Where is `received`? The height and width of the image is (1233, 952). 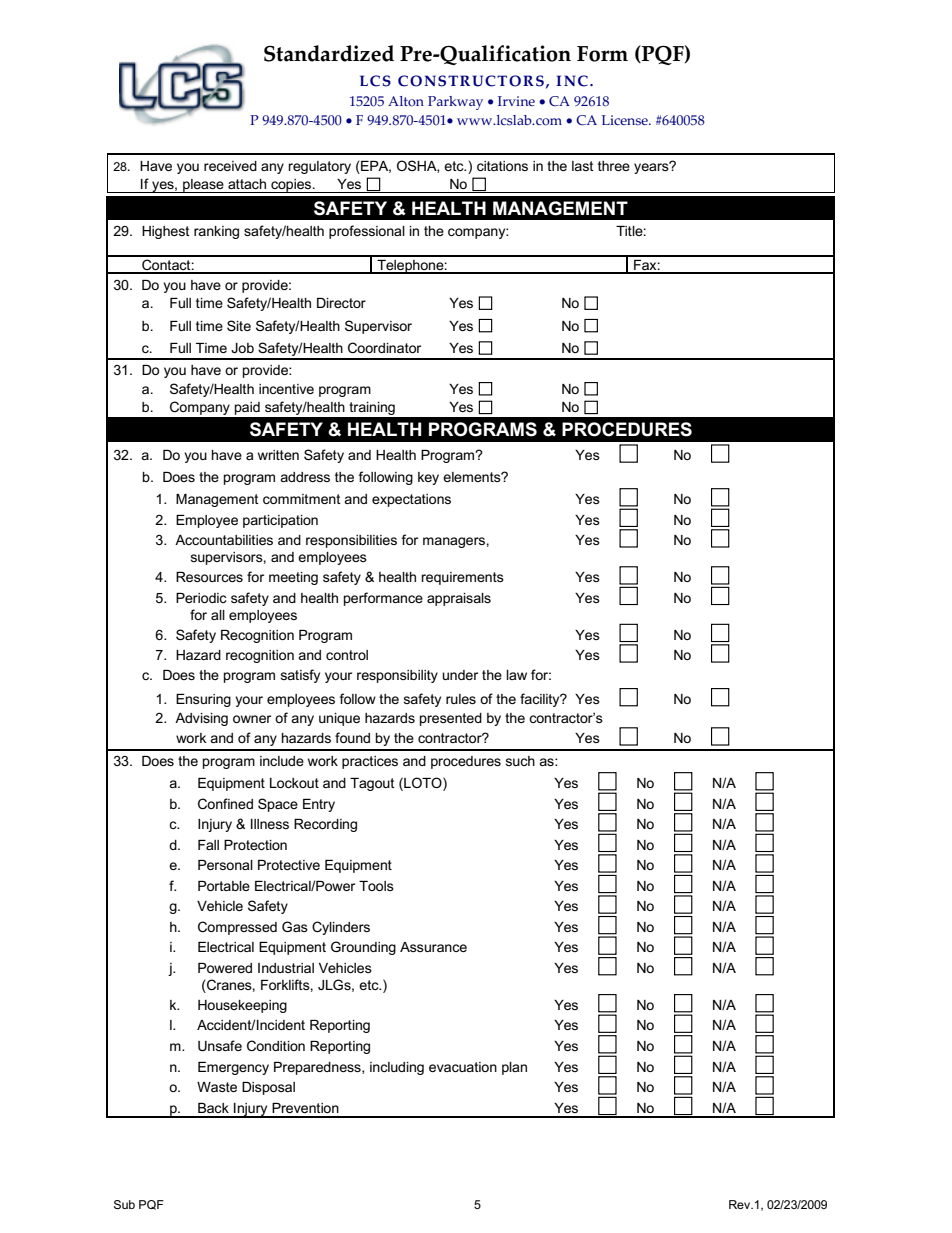 received is located at coordinates (230, 166).
